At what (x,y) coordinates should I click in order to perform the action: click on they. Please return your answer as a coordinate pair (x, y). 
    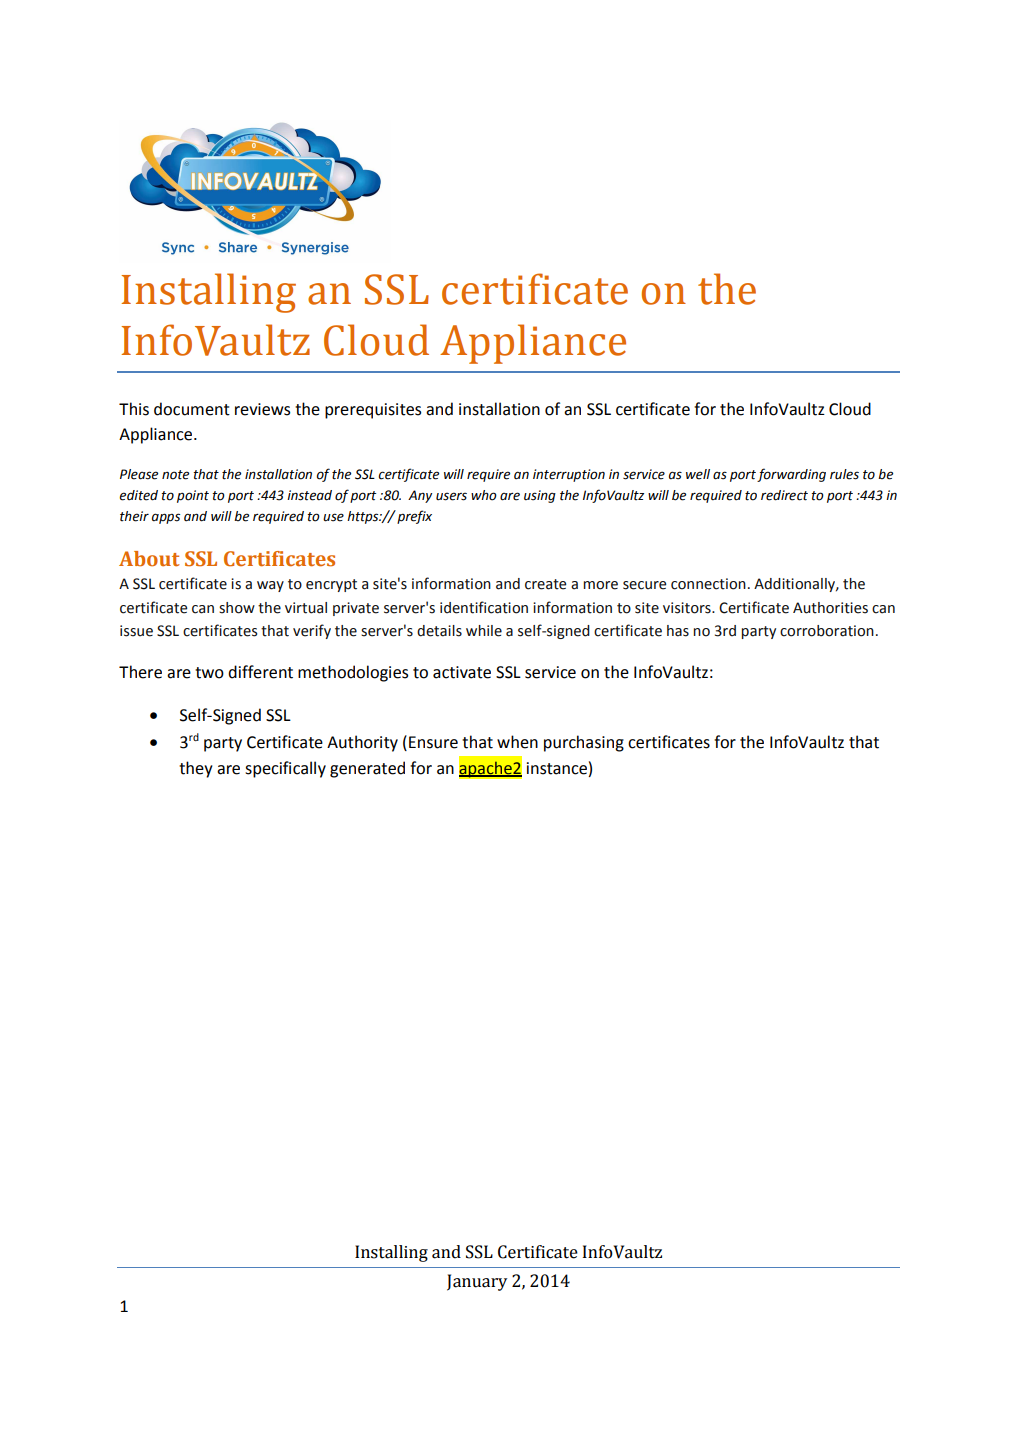
    Looking at the image, I should click on (196, 769).
